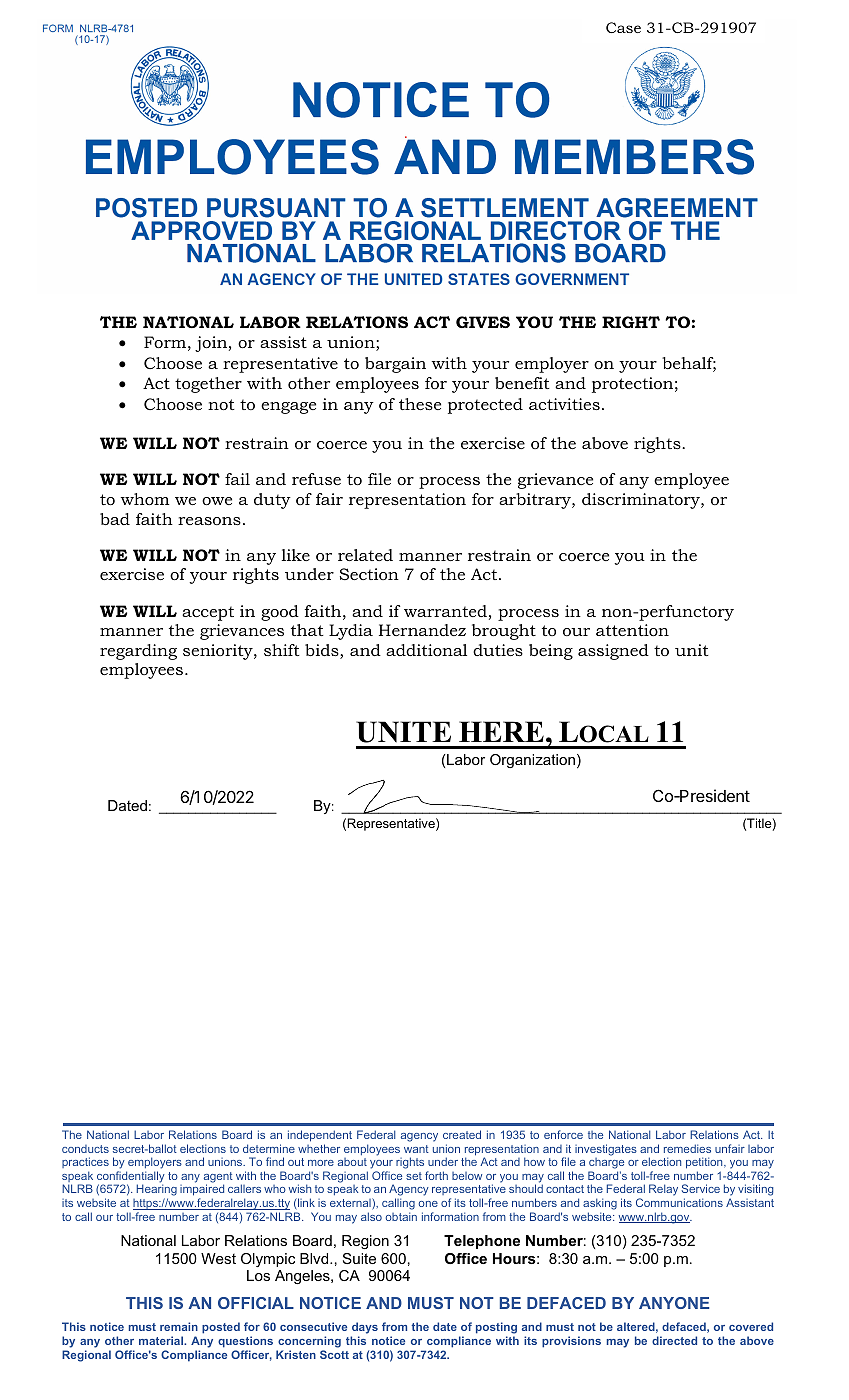 Image resolution: width=849 pixels, height=1400 pixels. I want to click on regarding, so click(138, 652).
